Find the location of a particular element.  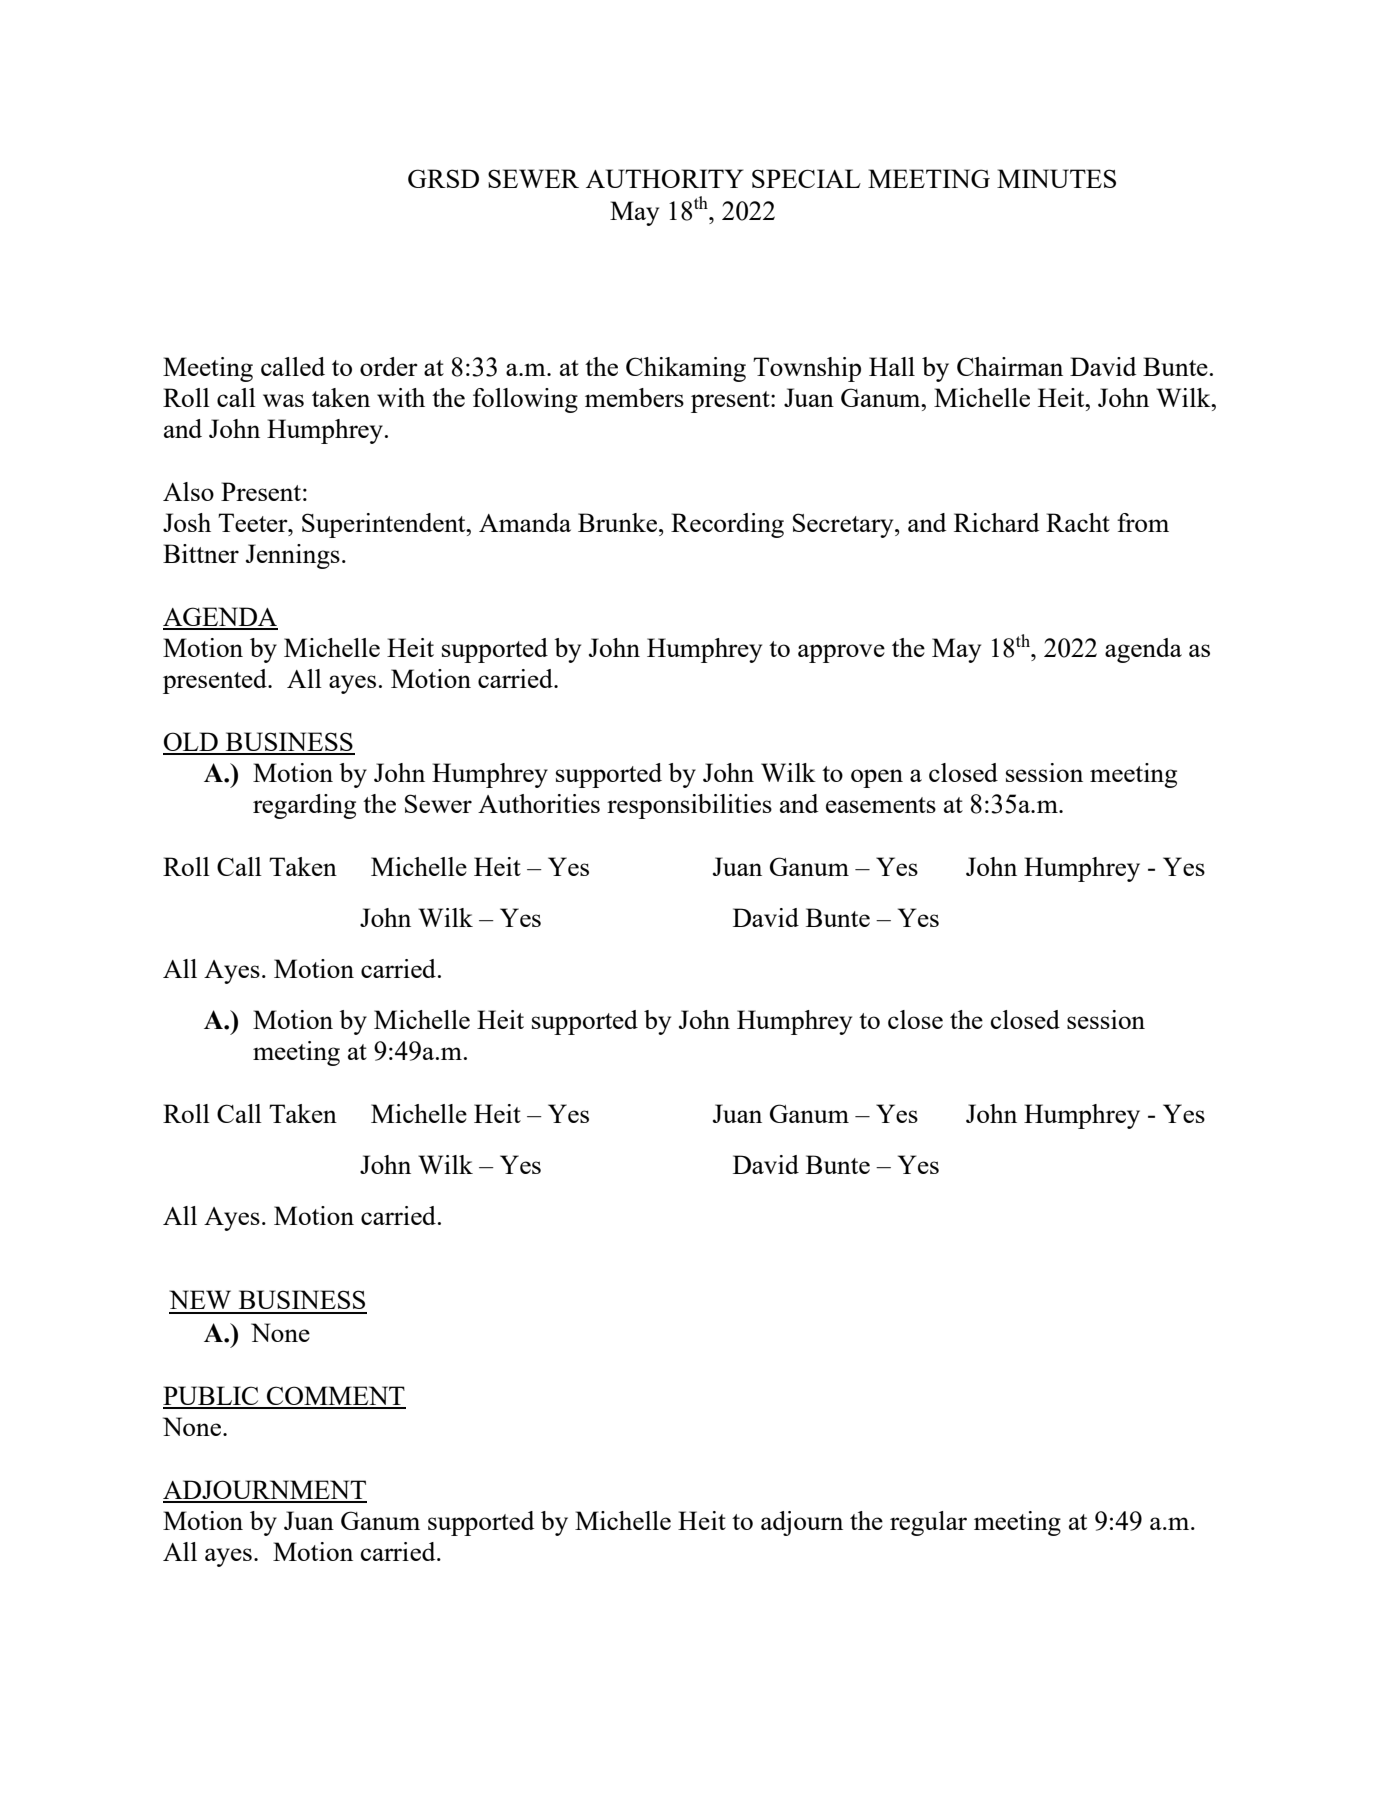

regular is located at coordinates (928, 1523).
